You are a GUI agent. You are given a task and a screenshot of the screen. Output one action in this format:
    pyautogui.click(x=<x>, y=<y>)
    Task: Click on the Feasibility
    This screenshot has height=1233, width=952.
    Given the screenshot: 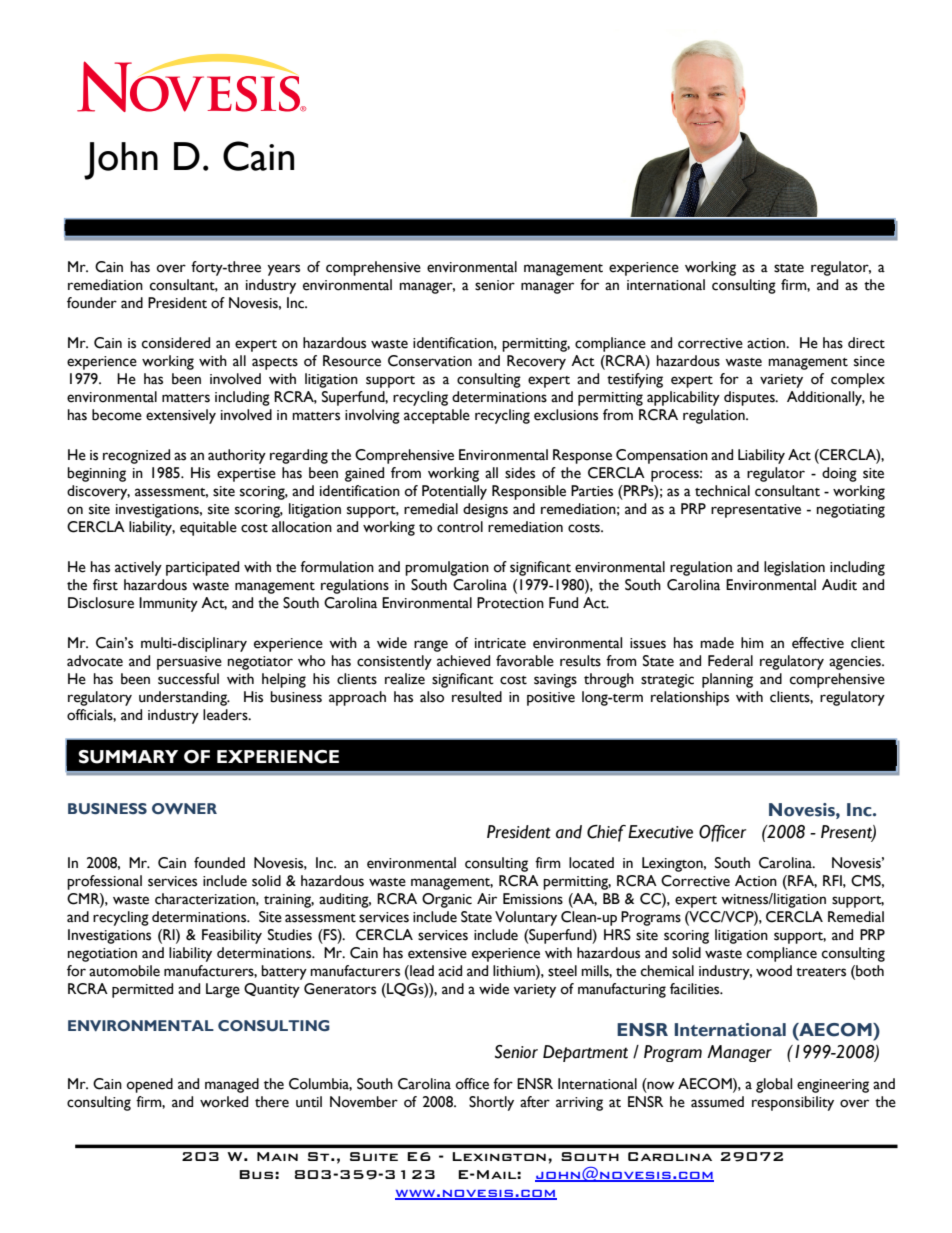 What is the action you would take?
    pyautogui.click(x=232, y=936)
